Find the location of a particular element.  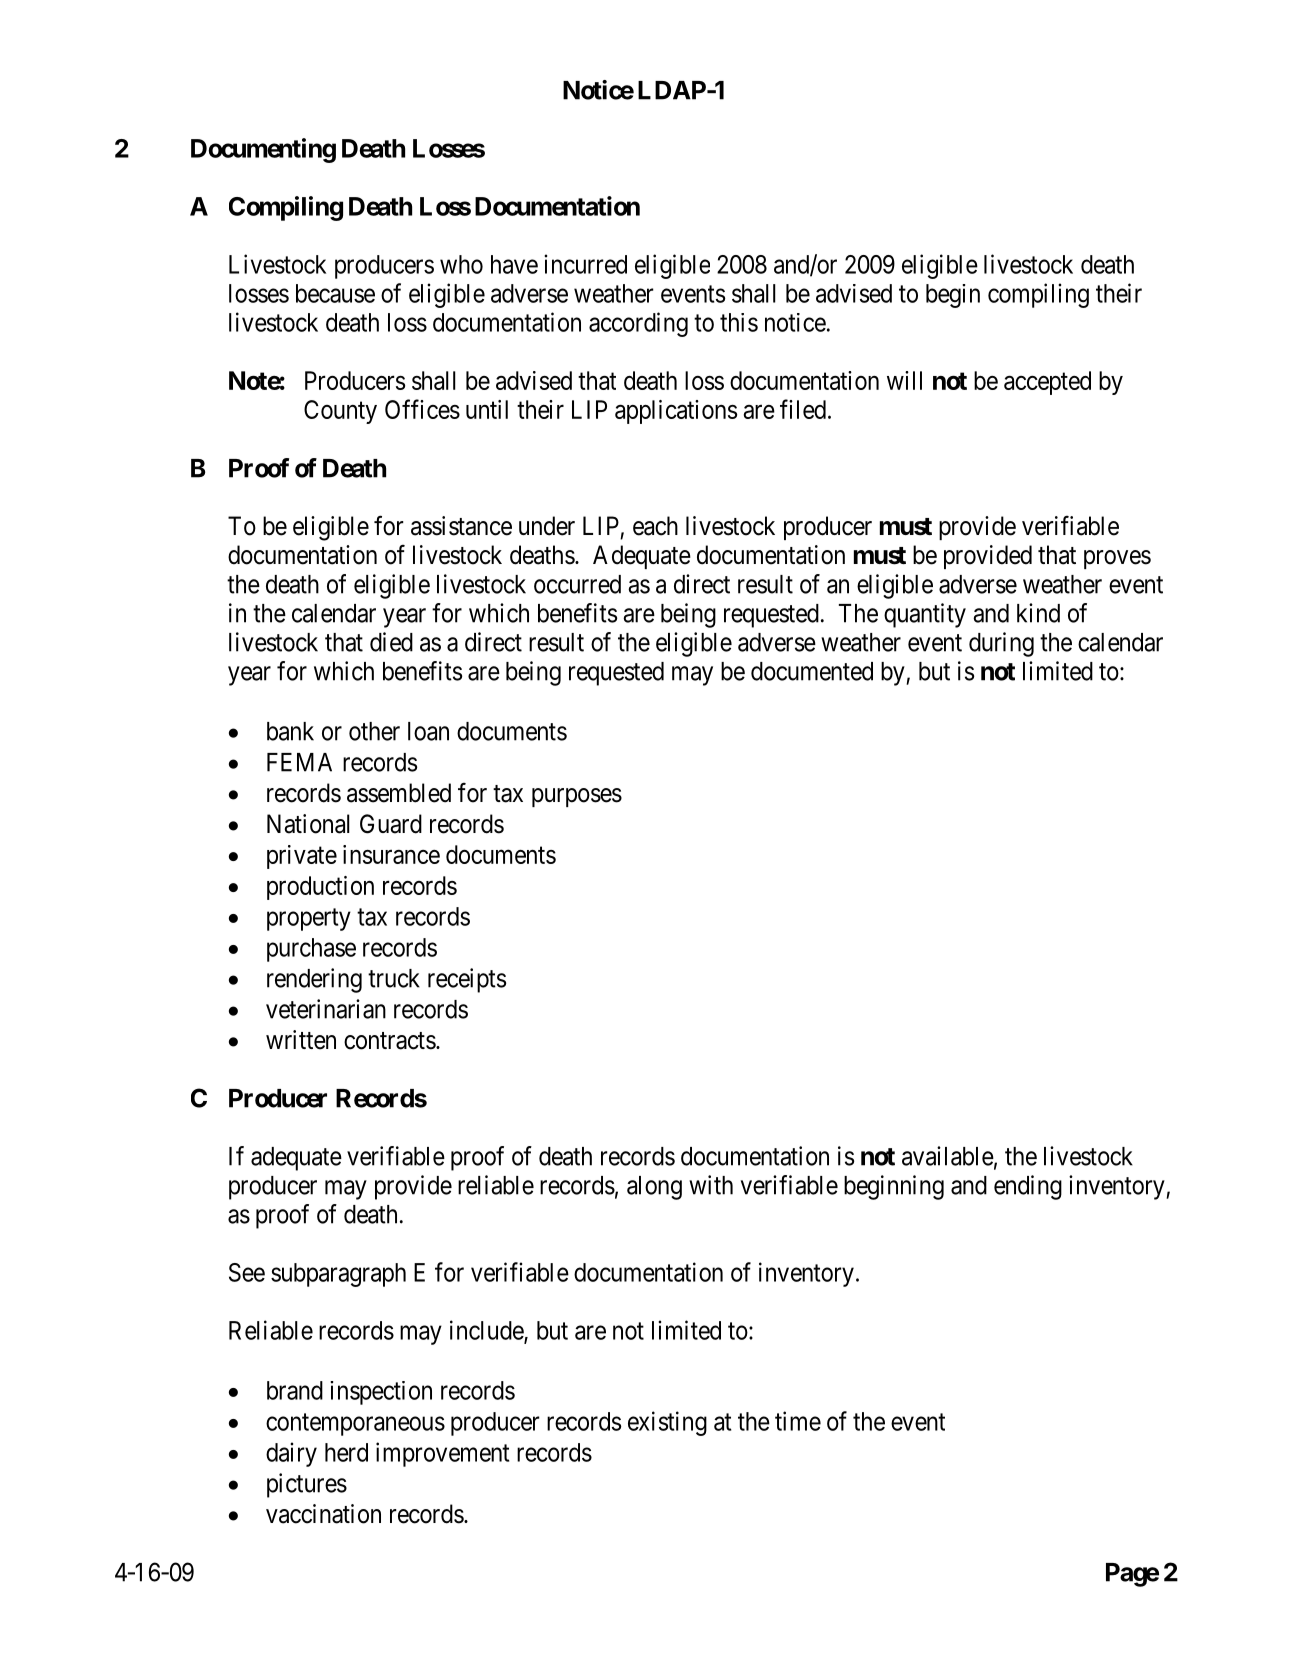

receipts is located at coordinates (467, 980).
